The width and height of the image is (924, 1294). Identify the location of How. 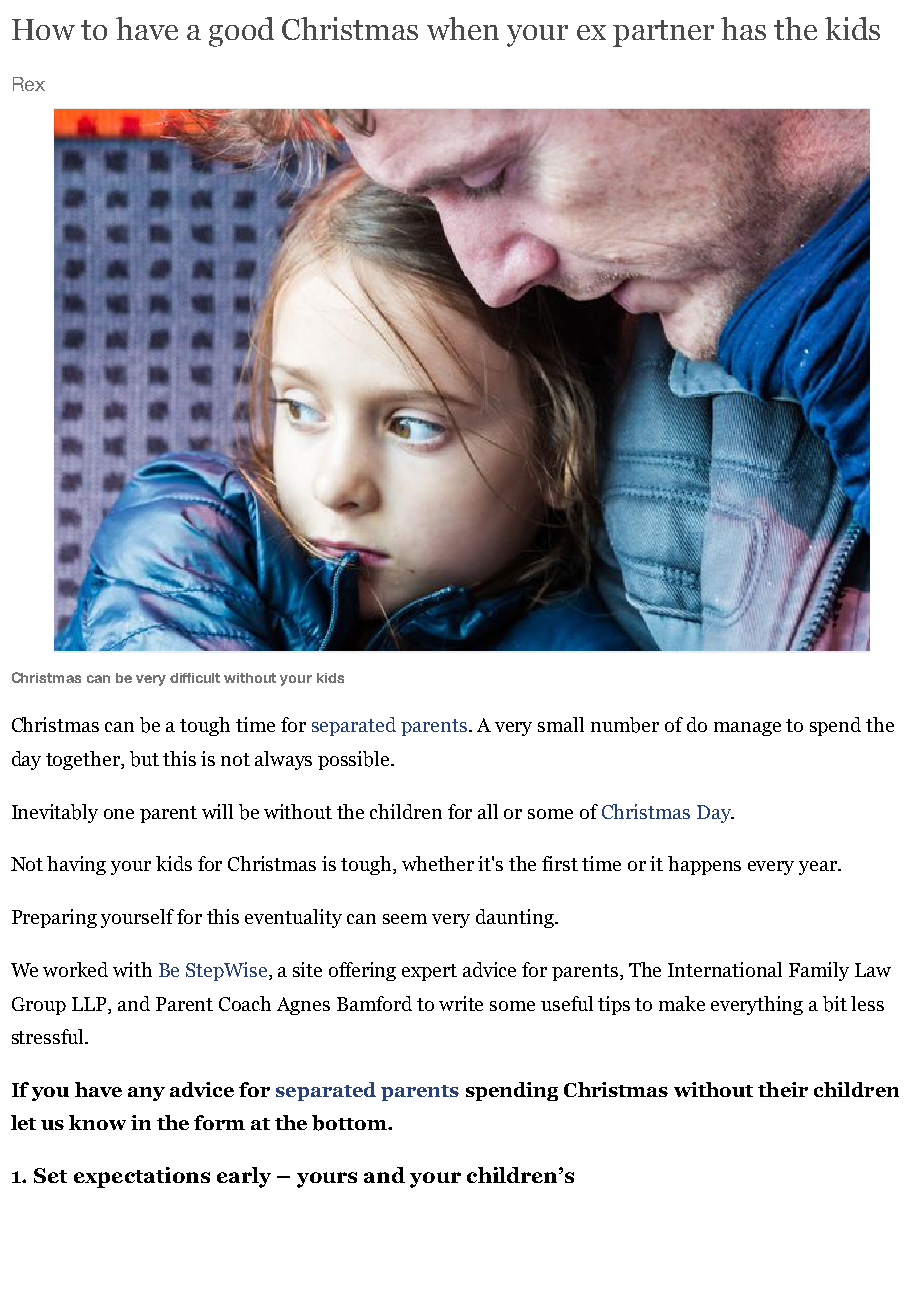
(43, 29).
